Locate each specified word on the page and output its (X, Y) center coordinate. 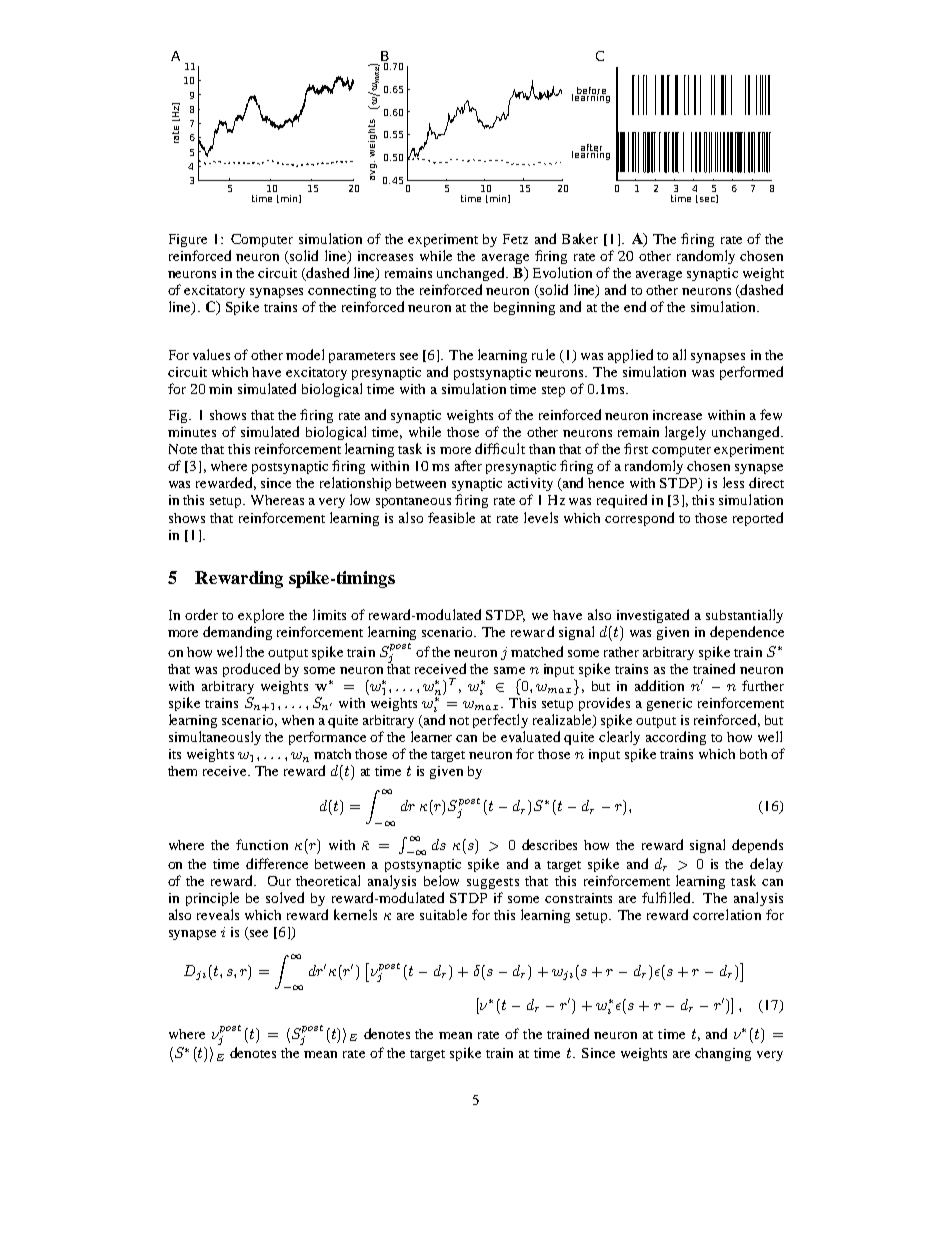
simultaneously (215, 738)
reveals (218, 914)
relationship (355, 484)
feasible (451, 517)
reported (758, 519)
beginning (524, 308)
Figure (188, 240)
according (676, 738)
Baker (580, 238)
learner (431, 736)
